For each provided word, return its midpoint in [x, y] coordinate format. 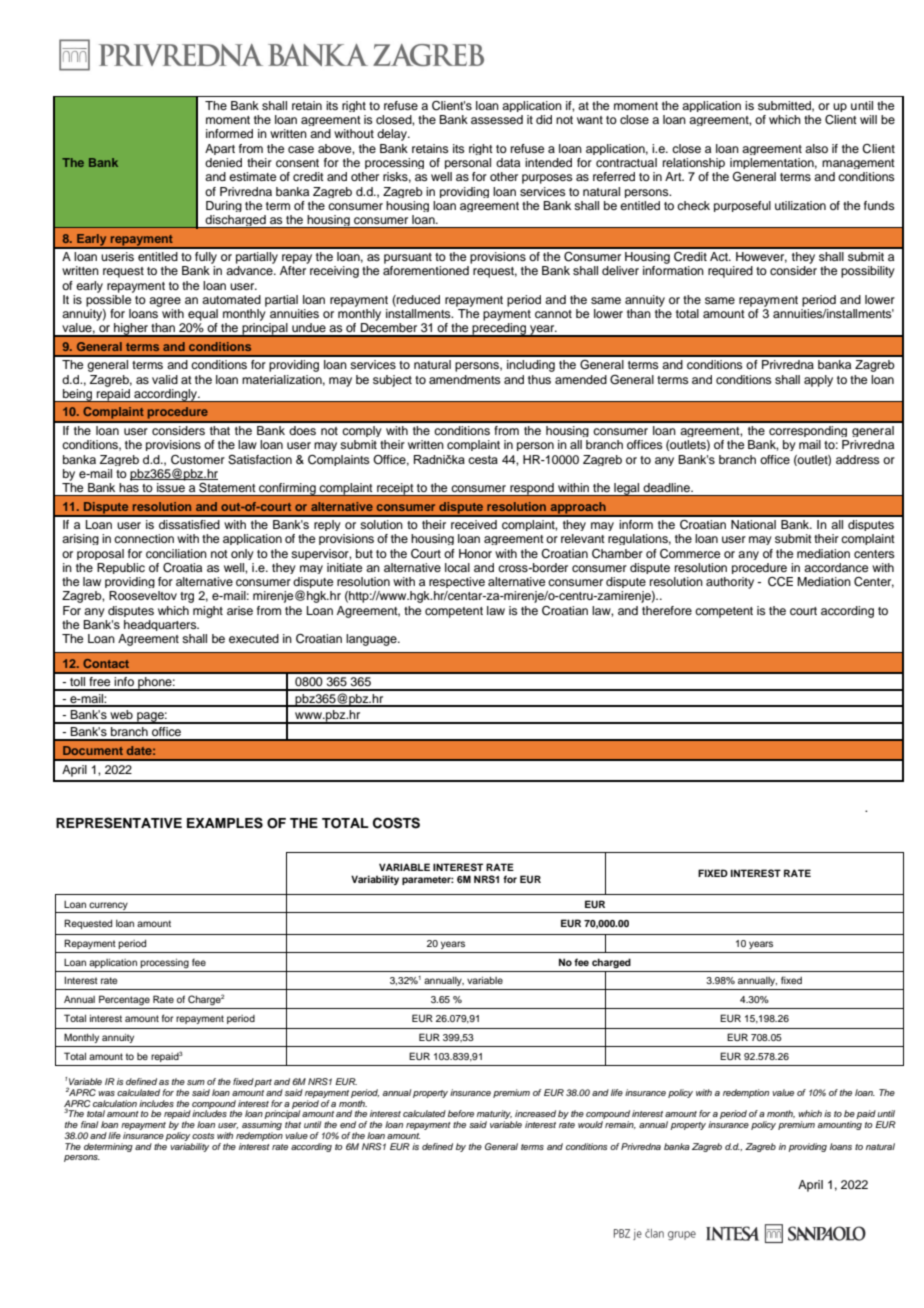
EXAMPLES [225, 823]
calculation [115, 1103]
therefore [667, 610]
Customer [198, 460]
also [816, 148]
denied [223, 162]
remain [620, 1125]
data [508, 162]
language [372, 640]
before [461, 1113]
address [858, 459]
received [474, 524]
